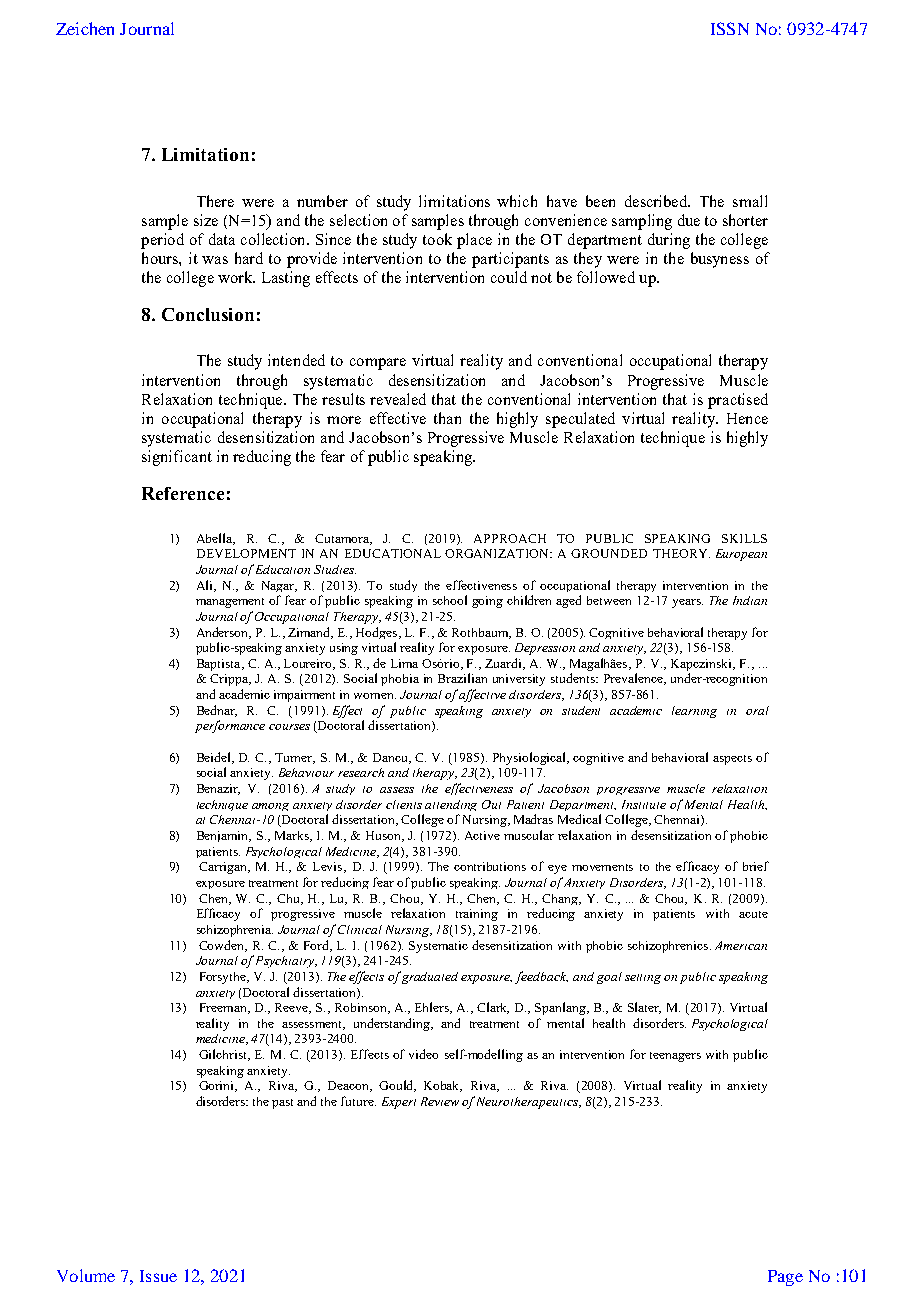 The height and width of the screenshot is (1308, 924). I want to click on than, so click(447, 418).
